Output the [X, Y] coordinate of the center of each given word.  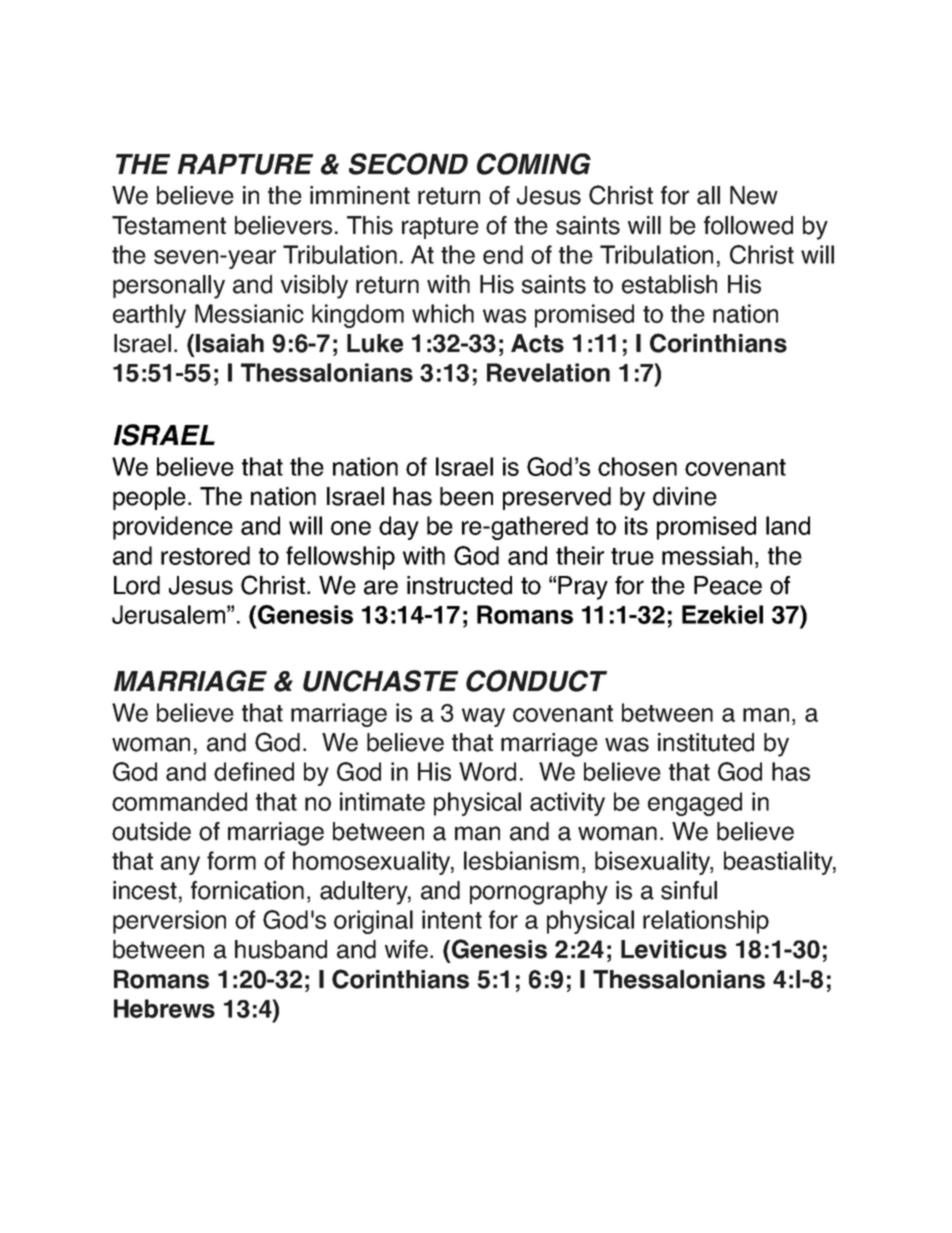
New [754, 195]
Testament [169, 225]
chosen [637, 466]
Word [487, 771]
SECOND [408, 164]
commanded [179, 801]
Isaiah [230, 343]
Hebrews [164, 1008]
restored [205, 555]
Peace [728, 585]
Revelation [548, 372]
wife [406, 949]
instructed [459, 585]
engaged [695, 804]
